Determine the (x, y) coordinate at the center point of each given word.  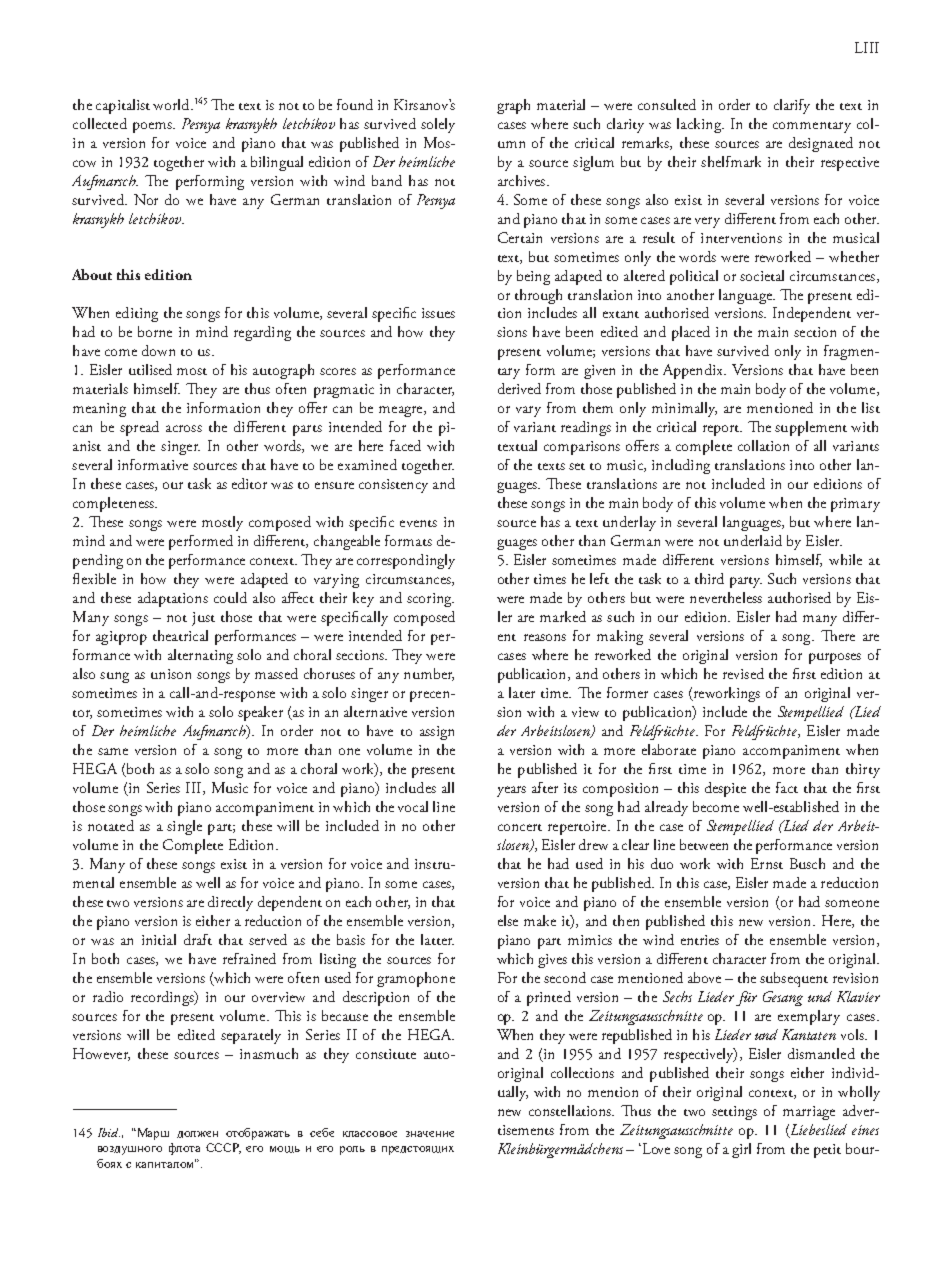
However (101, 1054)
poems (153, 127)
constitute (386, 1054)
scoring (430, 600)
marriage (809, 1113)
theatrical (180, 635)
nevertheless (726, 597)
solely (438, 125)
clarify (792, 106)
